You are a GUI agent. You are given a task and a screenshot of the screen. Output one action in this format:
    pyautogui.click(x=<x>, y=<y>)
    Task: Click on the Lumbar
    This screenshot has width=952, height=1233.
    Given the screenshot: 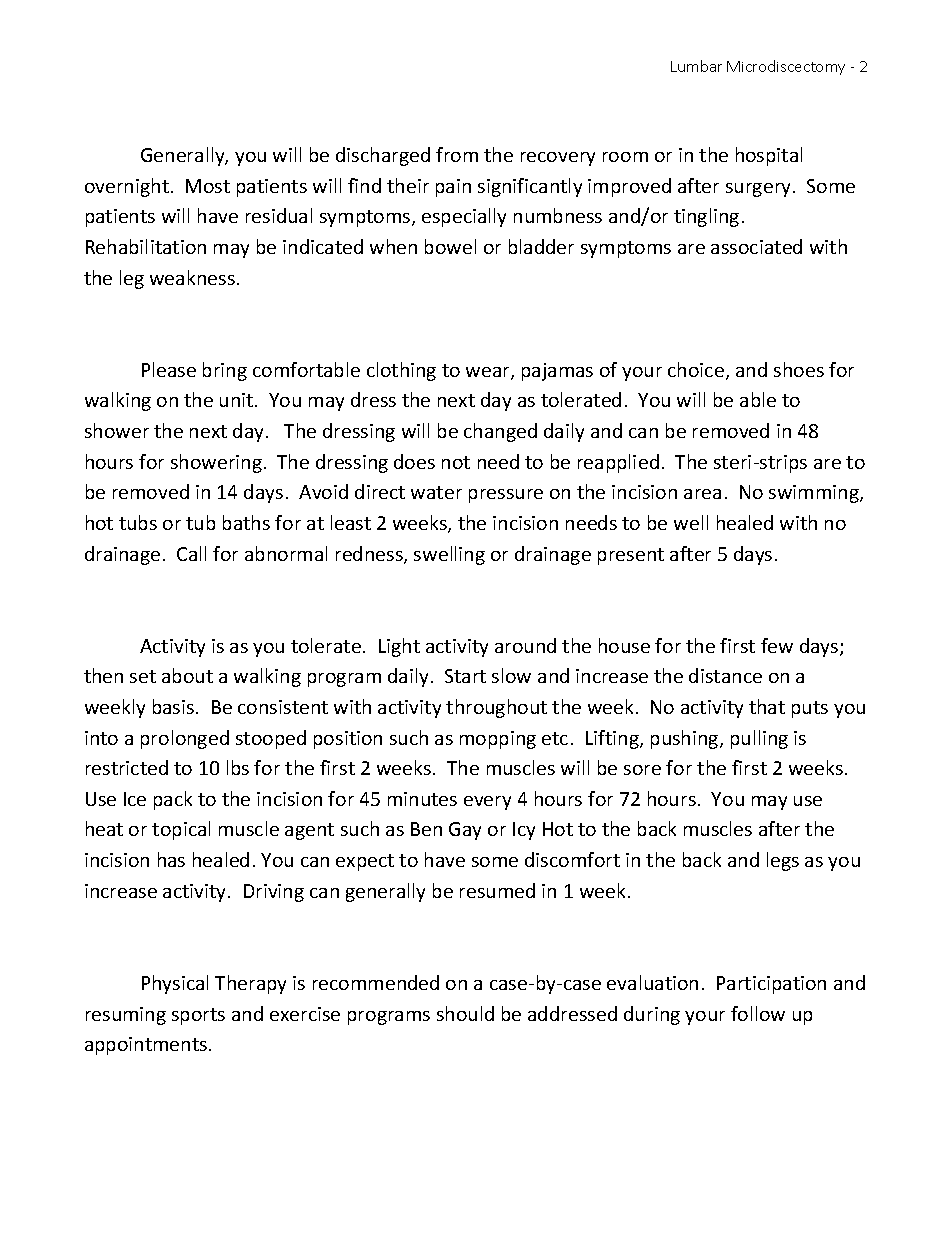 What is the action you would take?
    pyautogui.click(x=696, y=66)
